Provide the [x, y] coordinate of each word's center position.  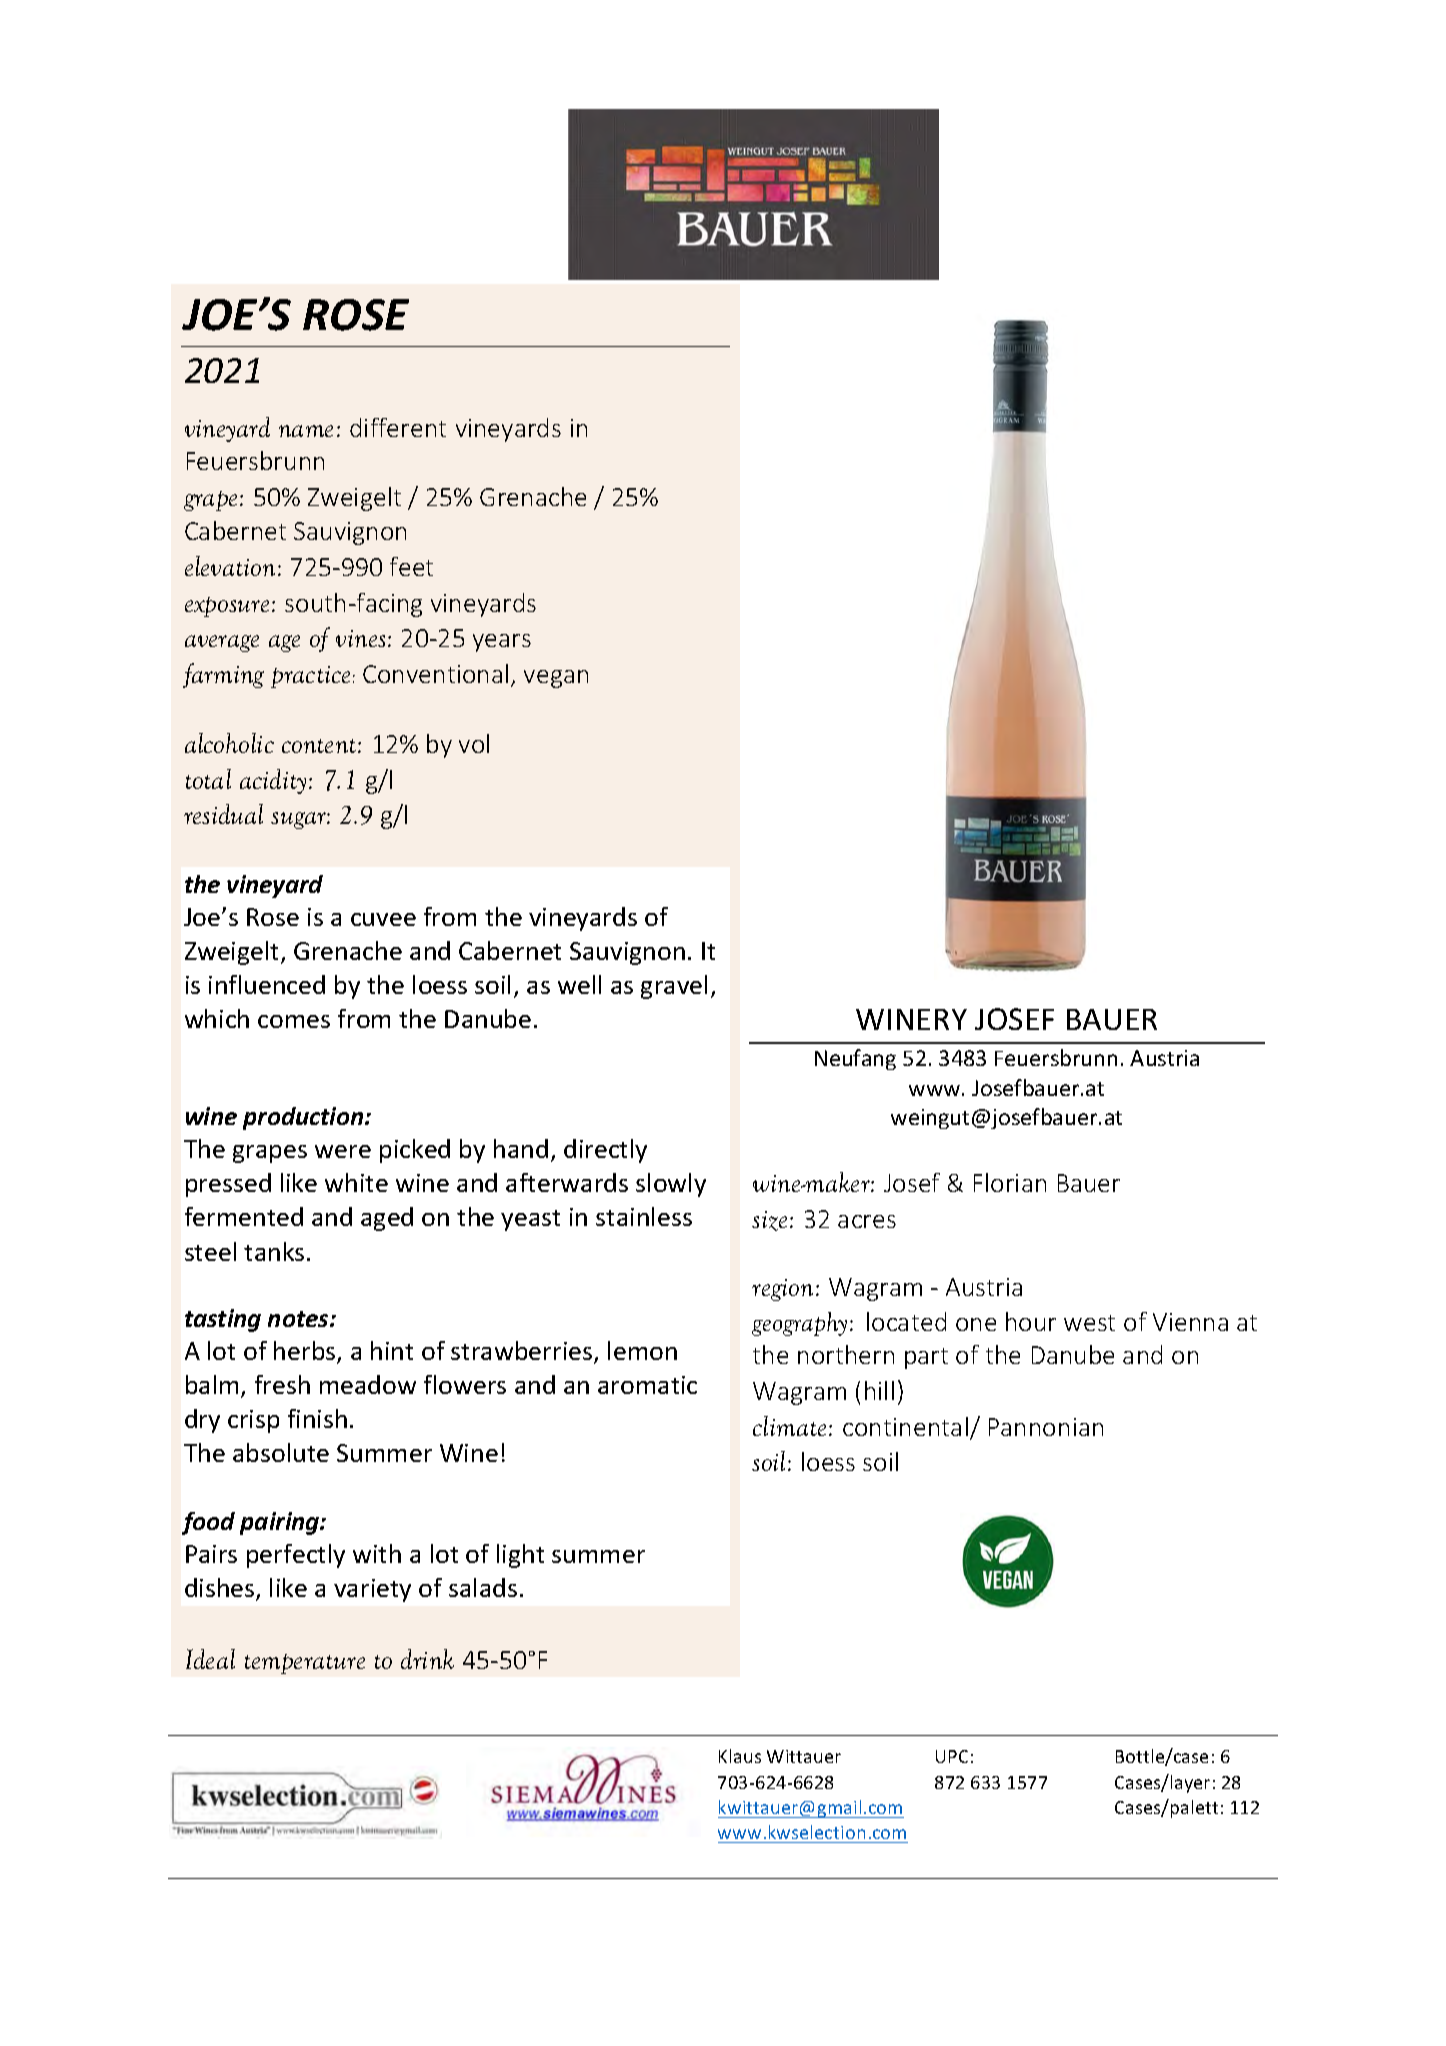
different [398, 427]
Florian [1010, 1182]
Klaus [740, 1756]
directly [605, 1151]
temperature [305, 1664]
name [306, 431]
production [304, 1118]
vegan [556, 679]
